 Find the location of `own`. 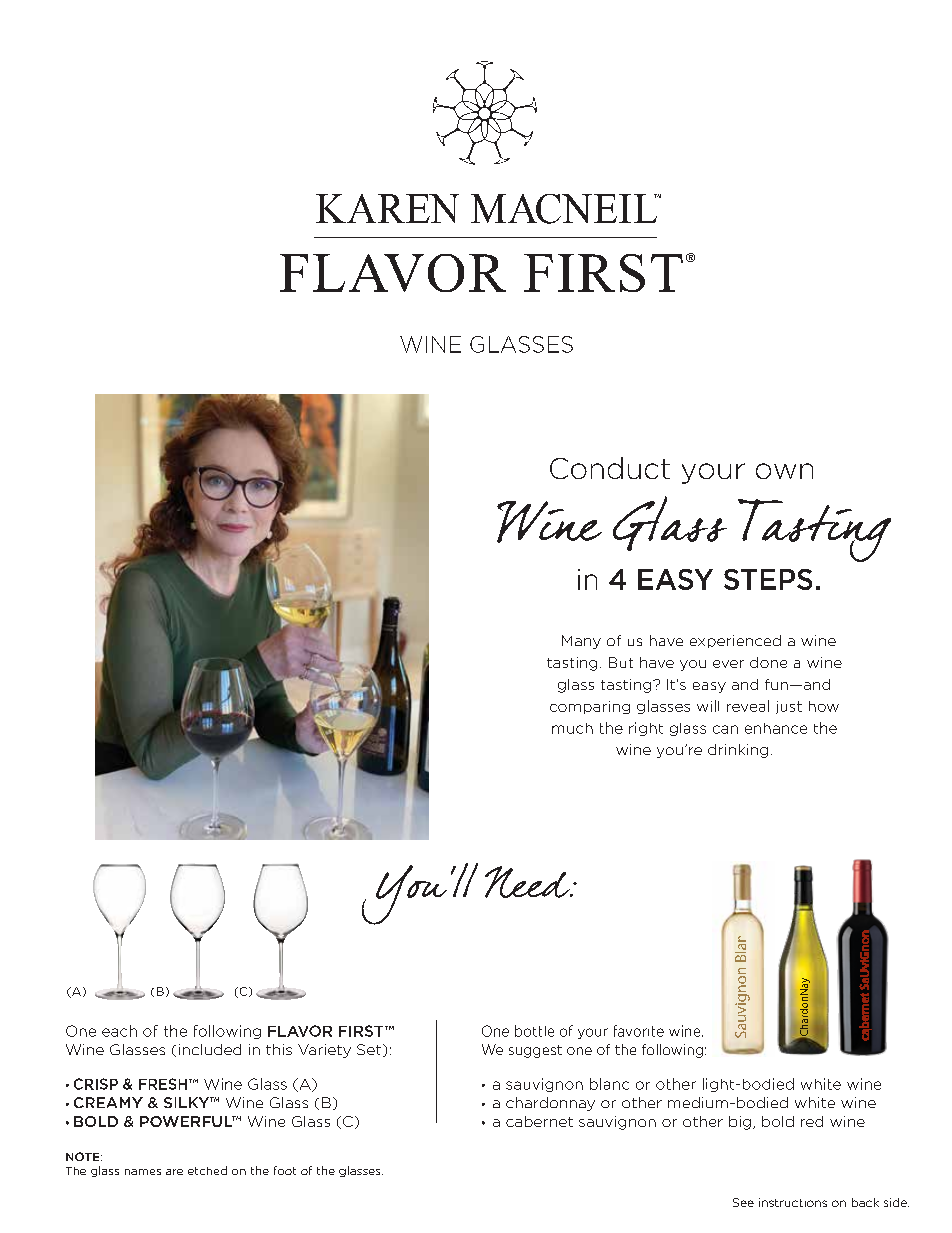

own is located at coordinates (784, 471).
